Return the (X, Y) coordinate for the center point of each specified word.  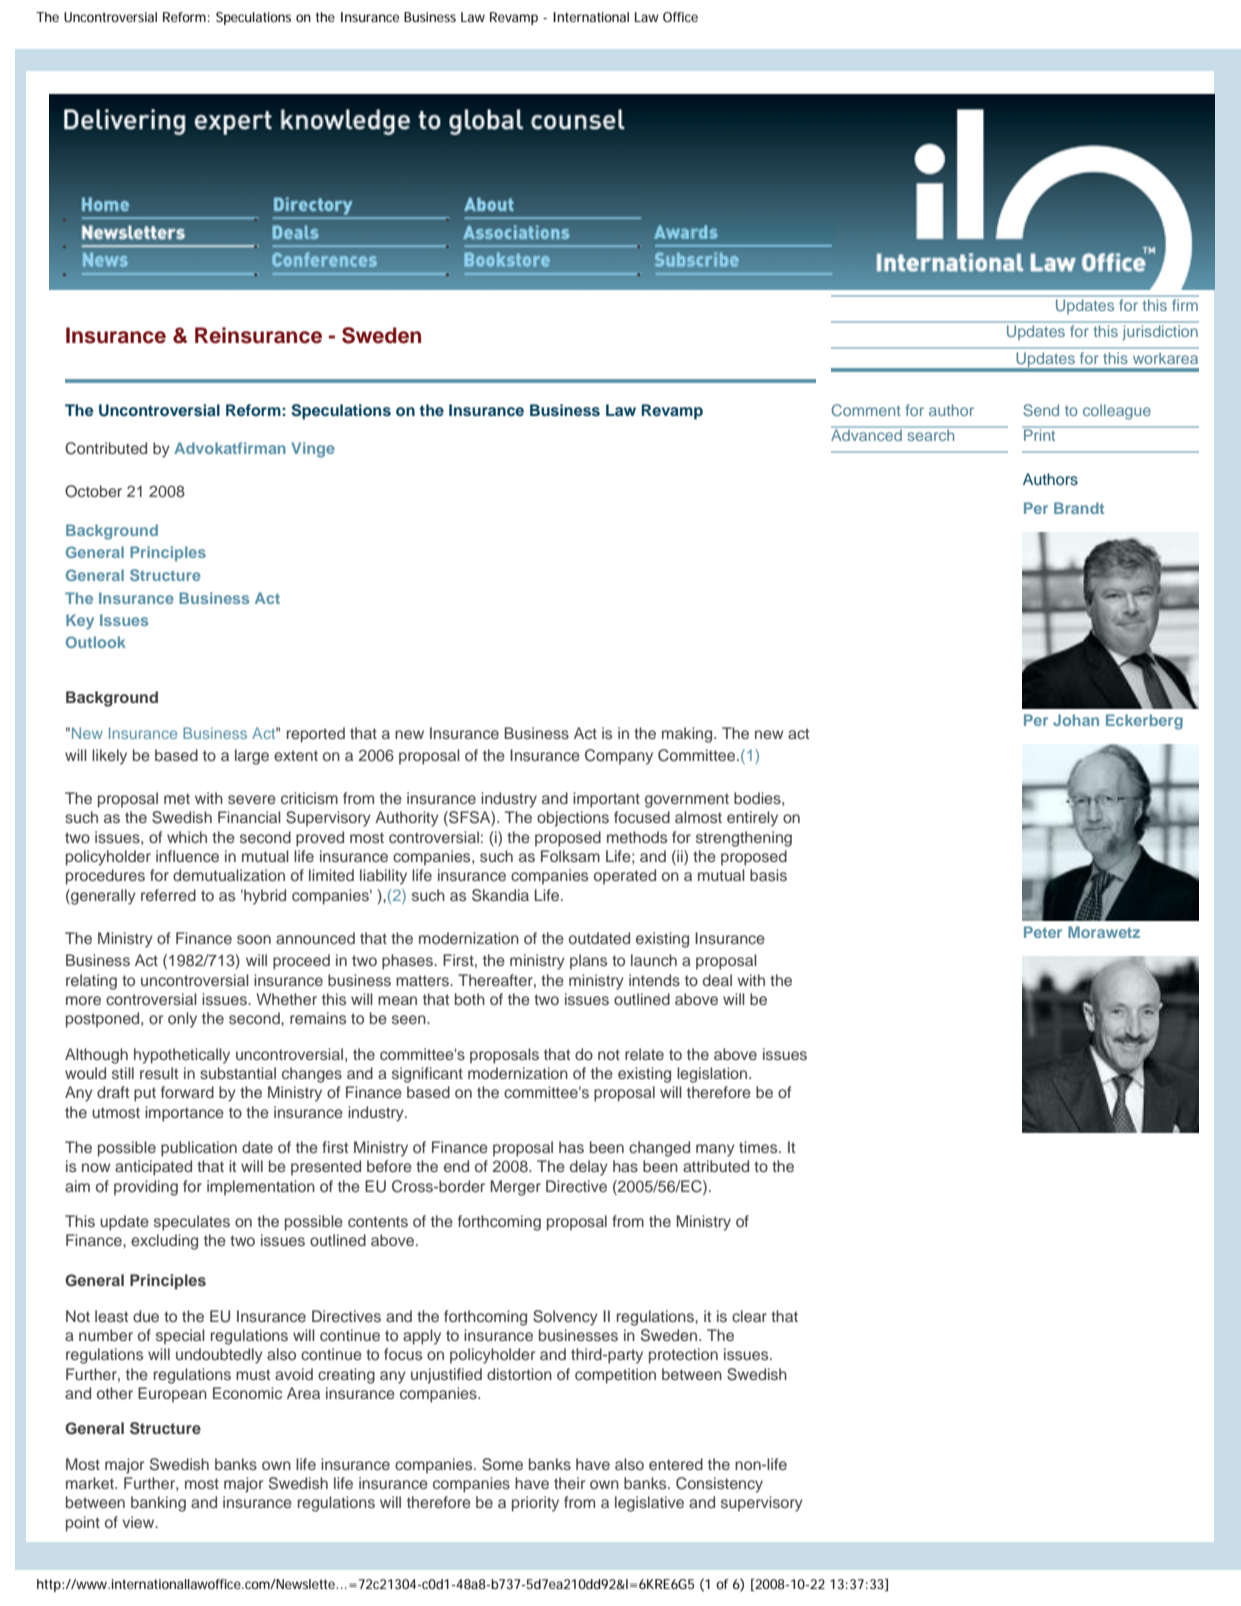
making (688, 735)
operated (625, 877)
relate (644, 1054)
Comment (866, 410)
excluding (164, 1242)
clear (749, 1316)
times (759, 1147)
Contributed (106, 448)
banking (158, 1504)
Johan (1076, 720)
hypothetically (182, 1056)
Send (1041, 410)
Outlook (96, 642)
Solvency (565, 1318)
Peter (1043, 932)
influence (187, 856)
